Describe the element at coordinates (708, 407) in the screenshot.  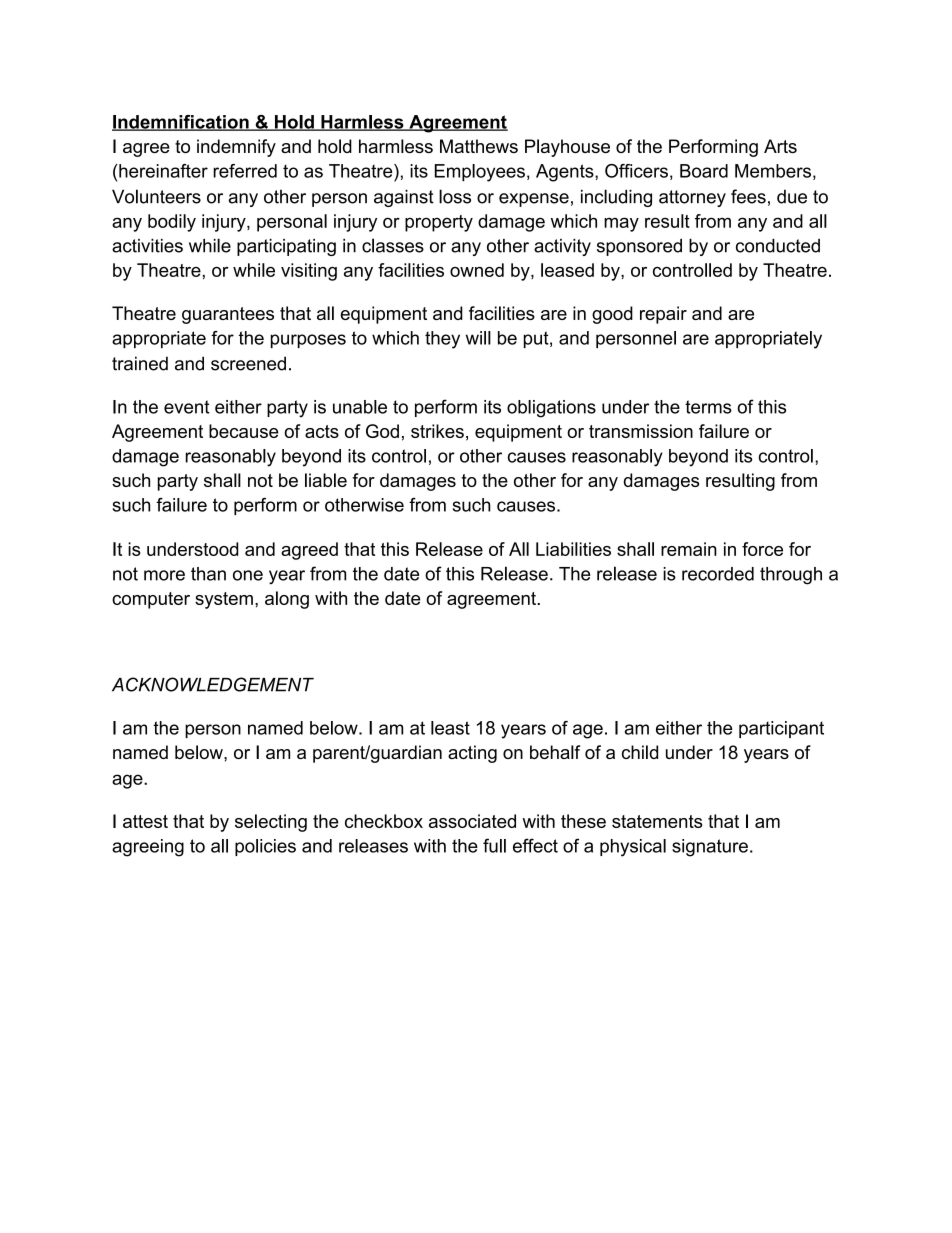
I see `terms` at that location.
